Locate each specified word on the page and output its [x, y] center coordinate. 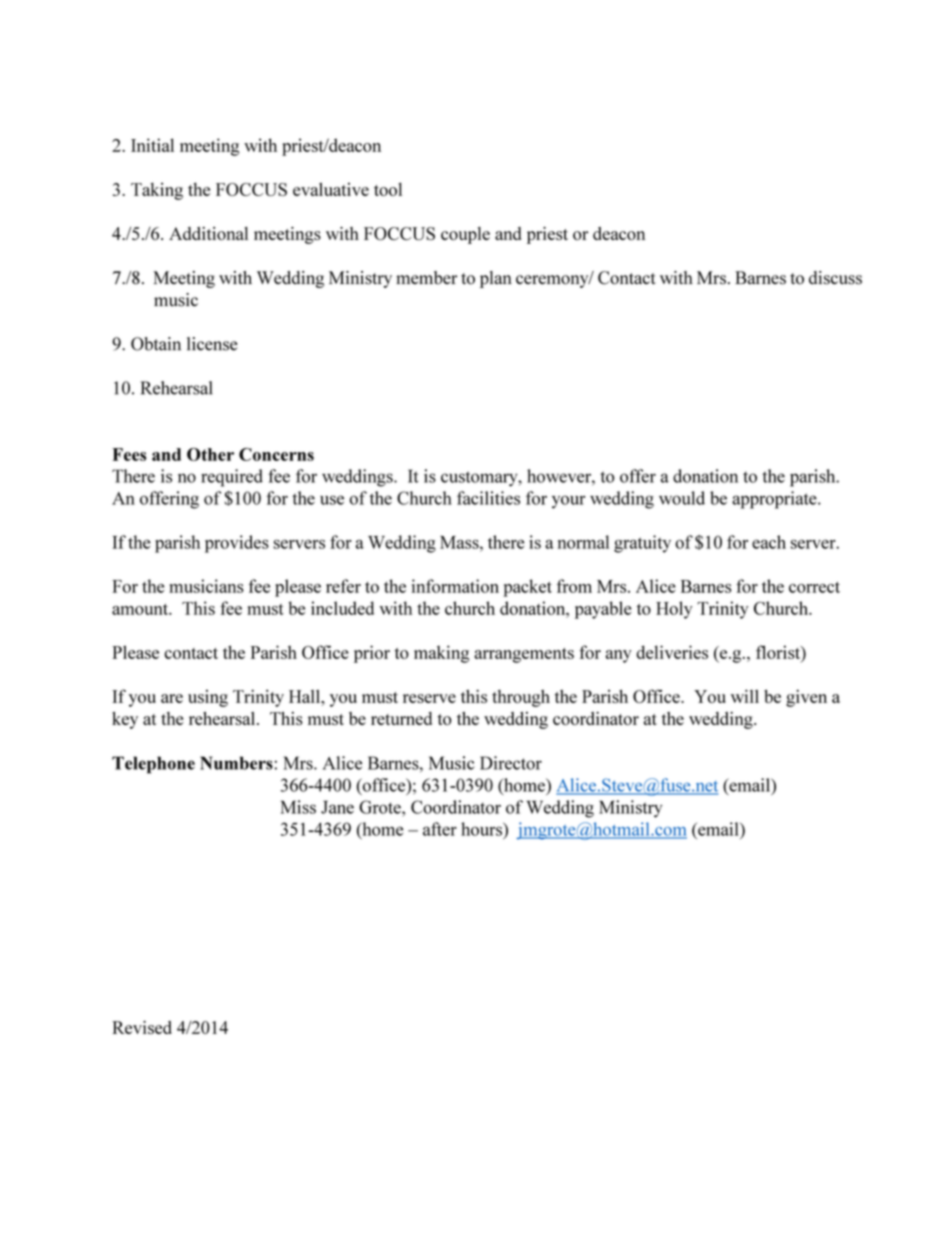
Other [210, 454]
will [745, 696]
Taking [157, 191]
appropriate [775, 500]
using [208, 698]
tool [388, 189]
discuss [835, 278]
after [440, 829]
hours [482, 829]
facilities [488, 498]
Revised [142, 1027]
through [521, 698]
